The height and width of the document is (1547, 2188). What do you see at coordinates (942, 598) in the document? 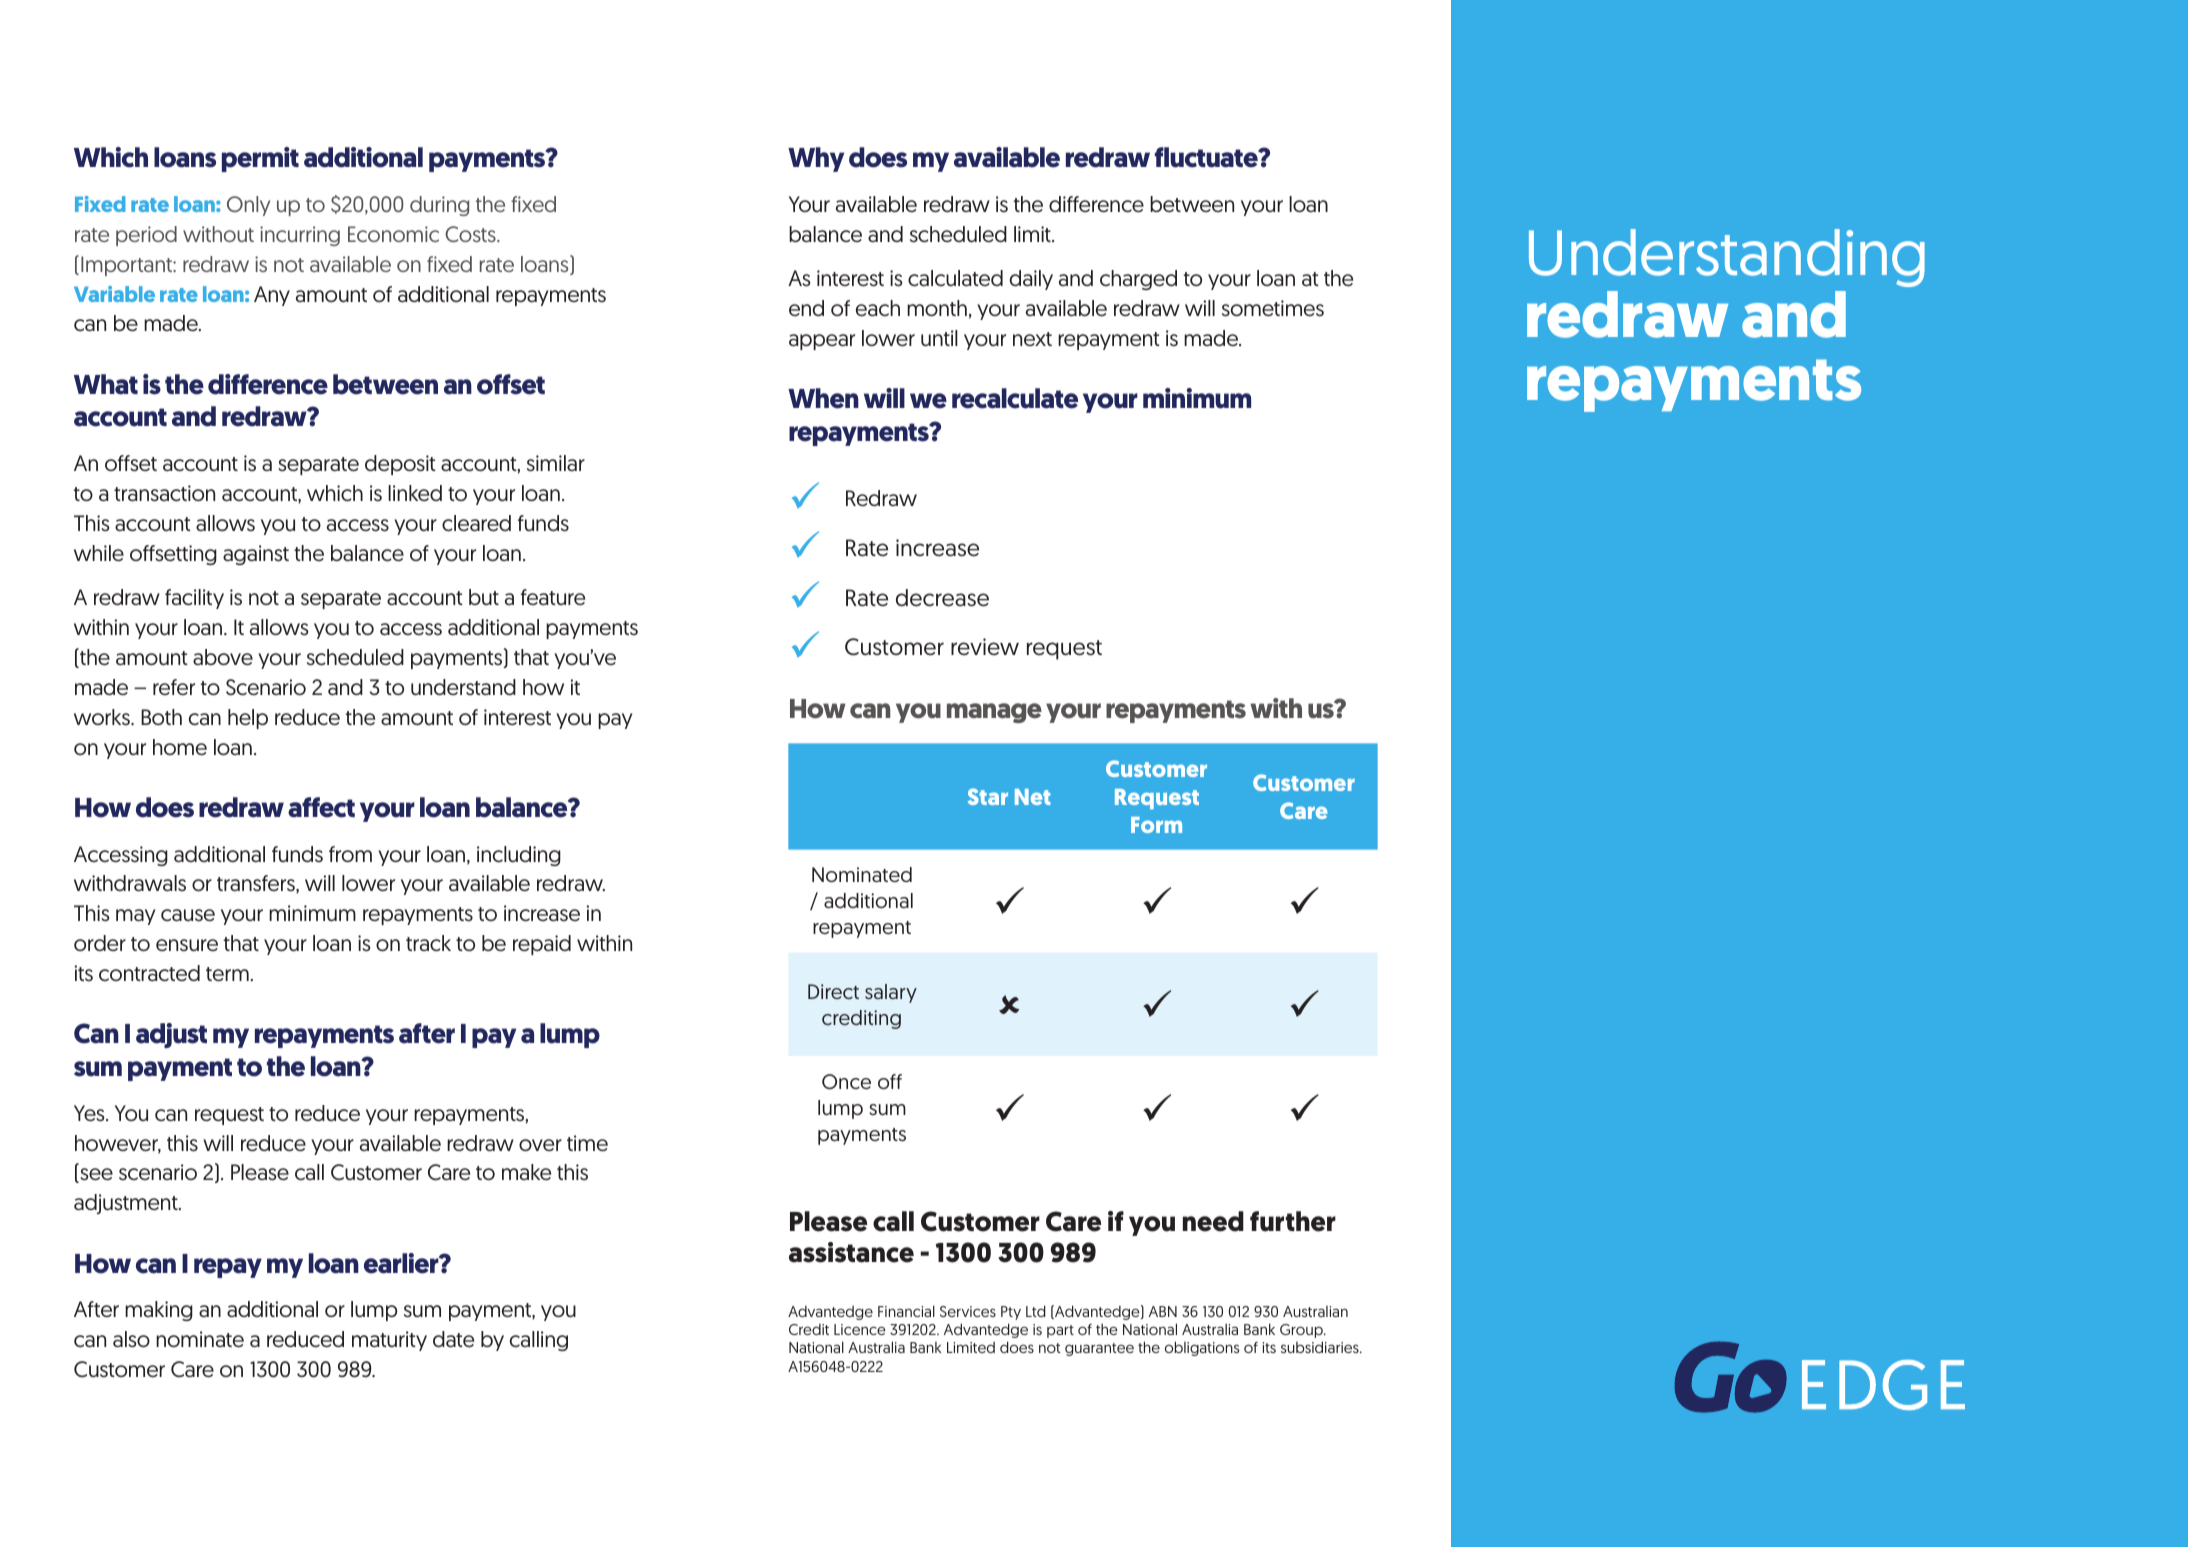
I see `decrease` at bounding box center [942, 598].
